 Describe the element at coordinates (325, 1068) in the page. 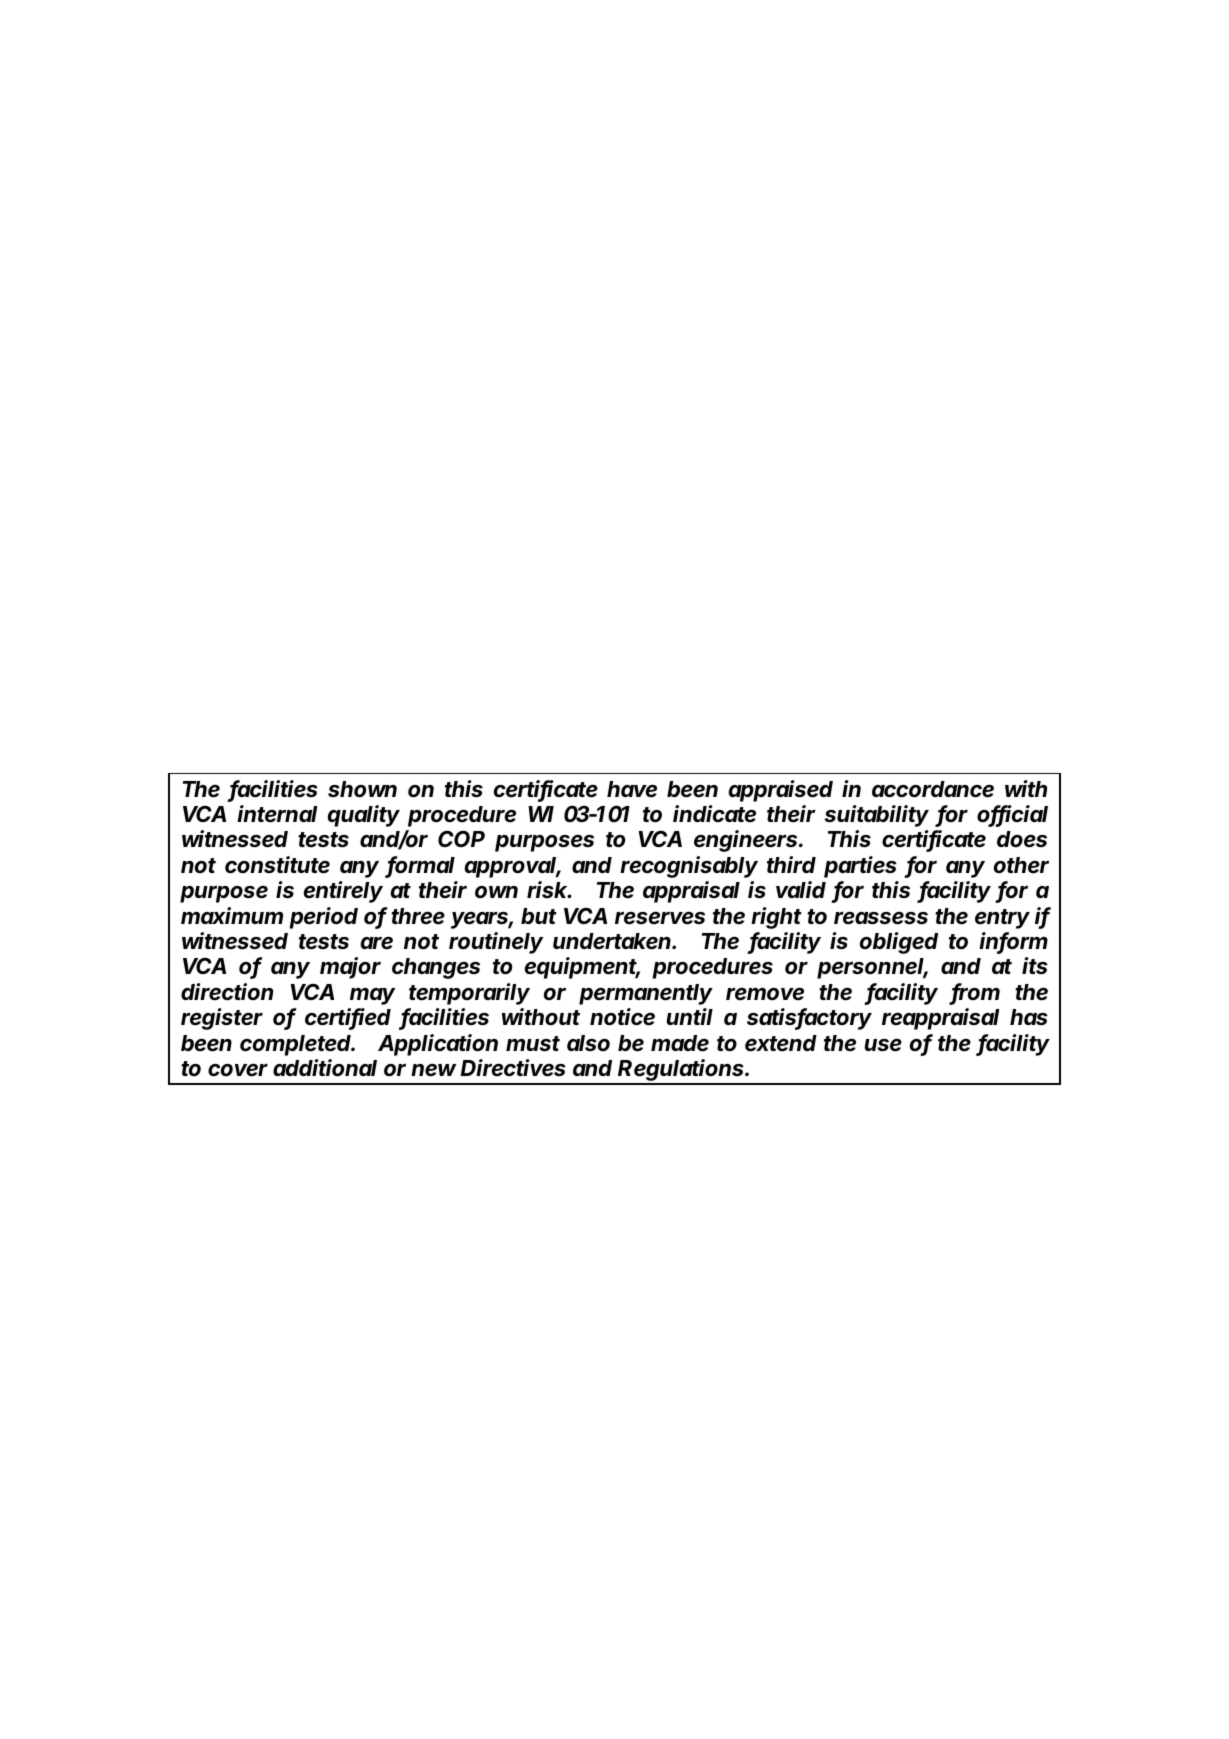

I see `additional` at that location.
